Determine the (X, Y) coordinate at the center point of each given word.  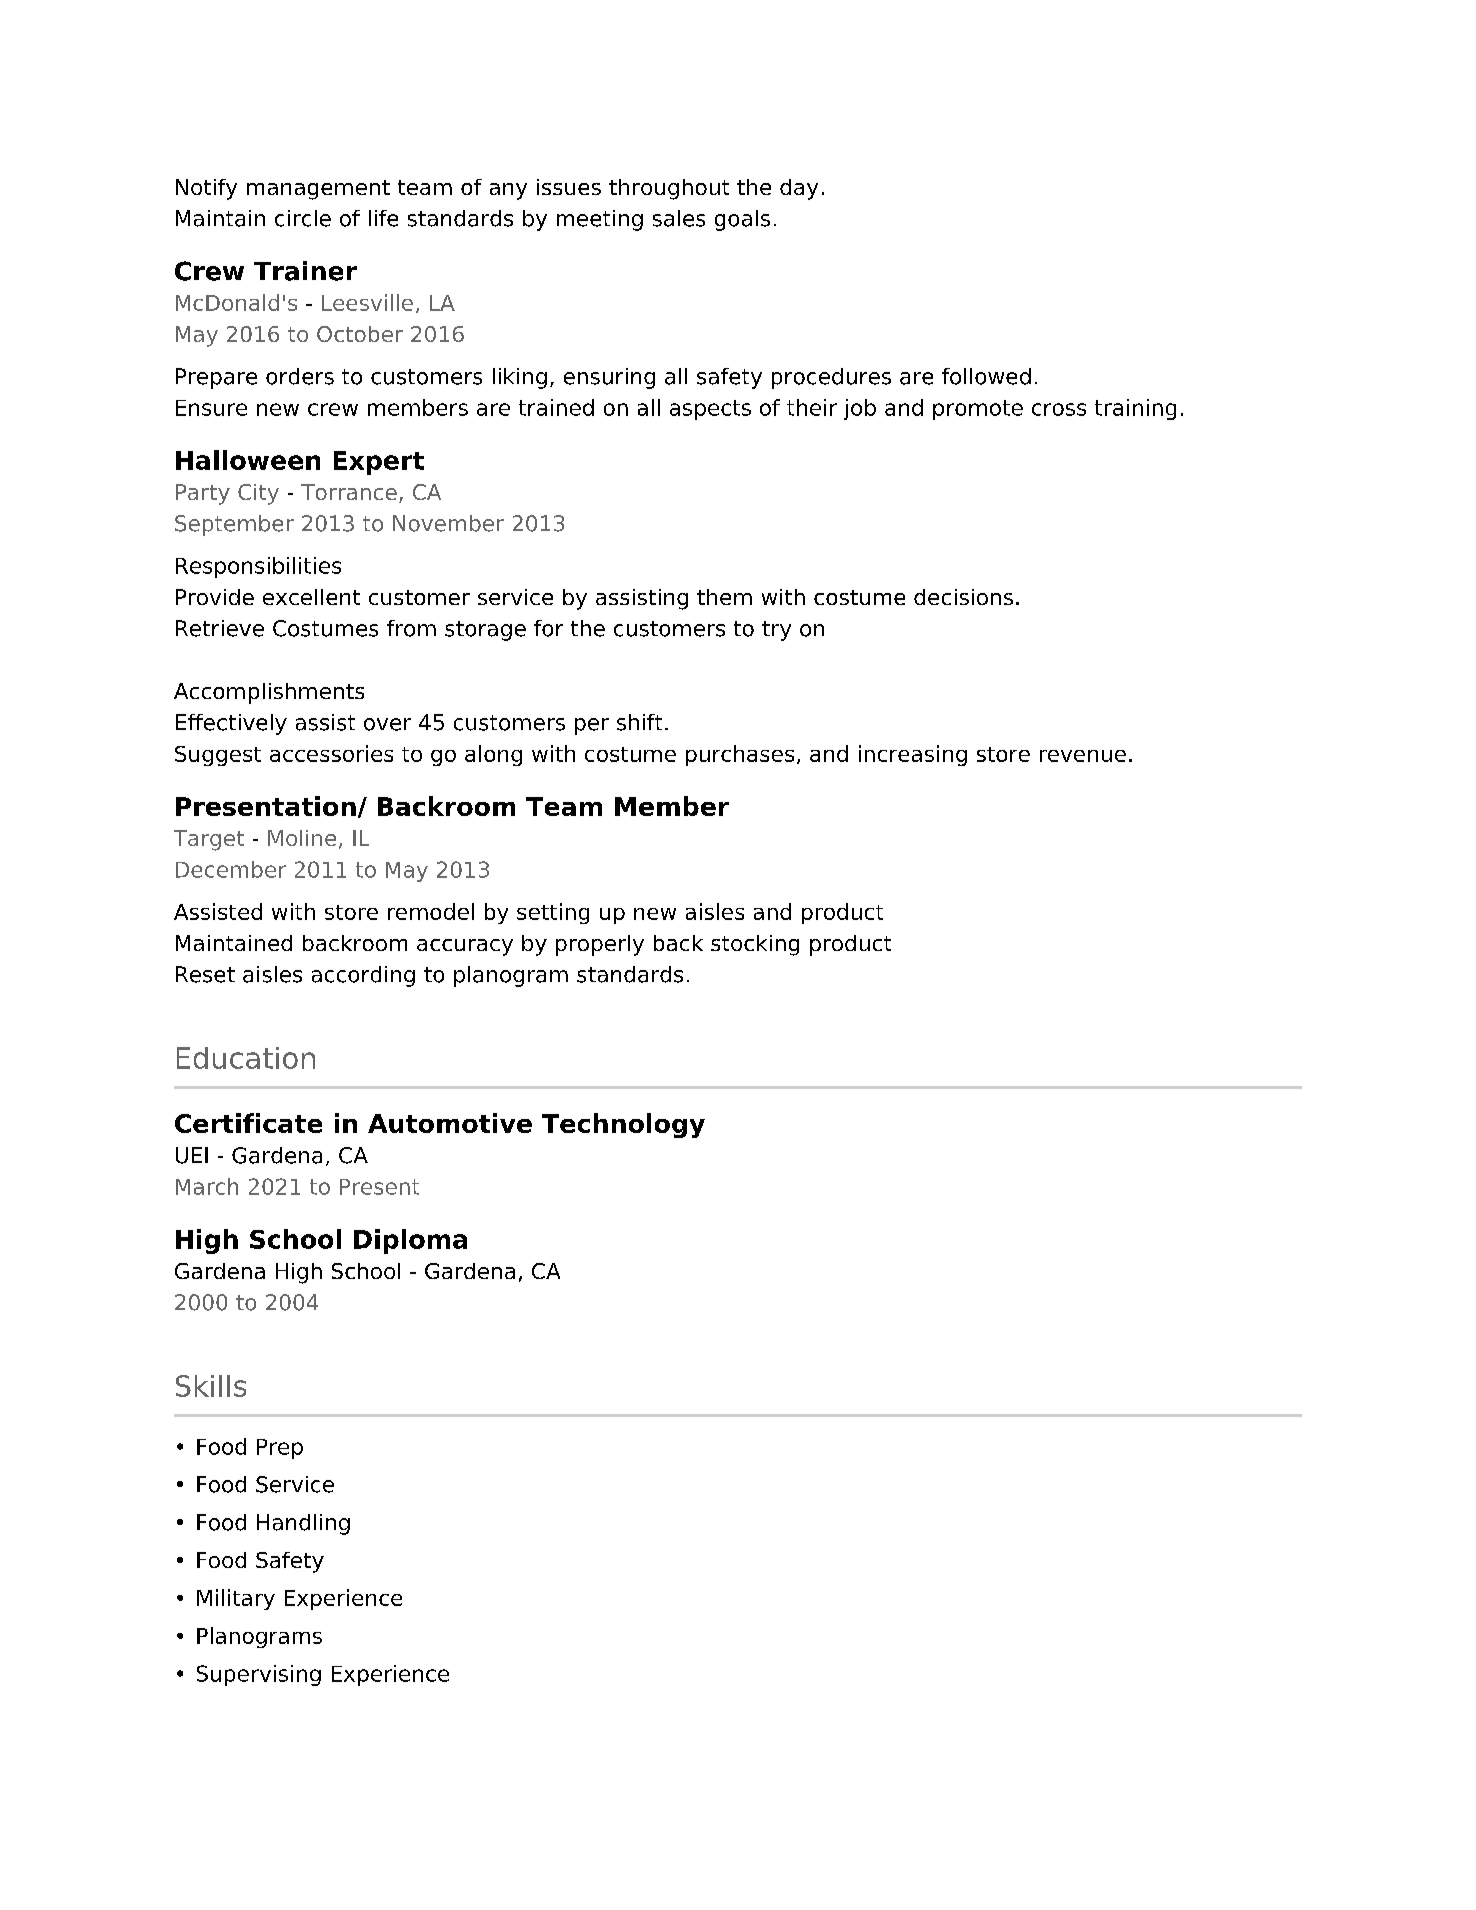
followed (986, 376)
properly (600, 945)
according (363, 976)
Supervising (259, 1675)
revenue (1083, 756)
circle (303, 218)
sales (679, 218)
